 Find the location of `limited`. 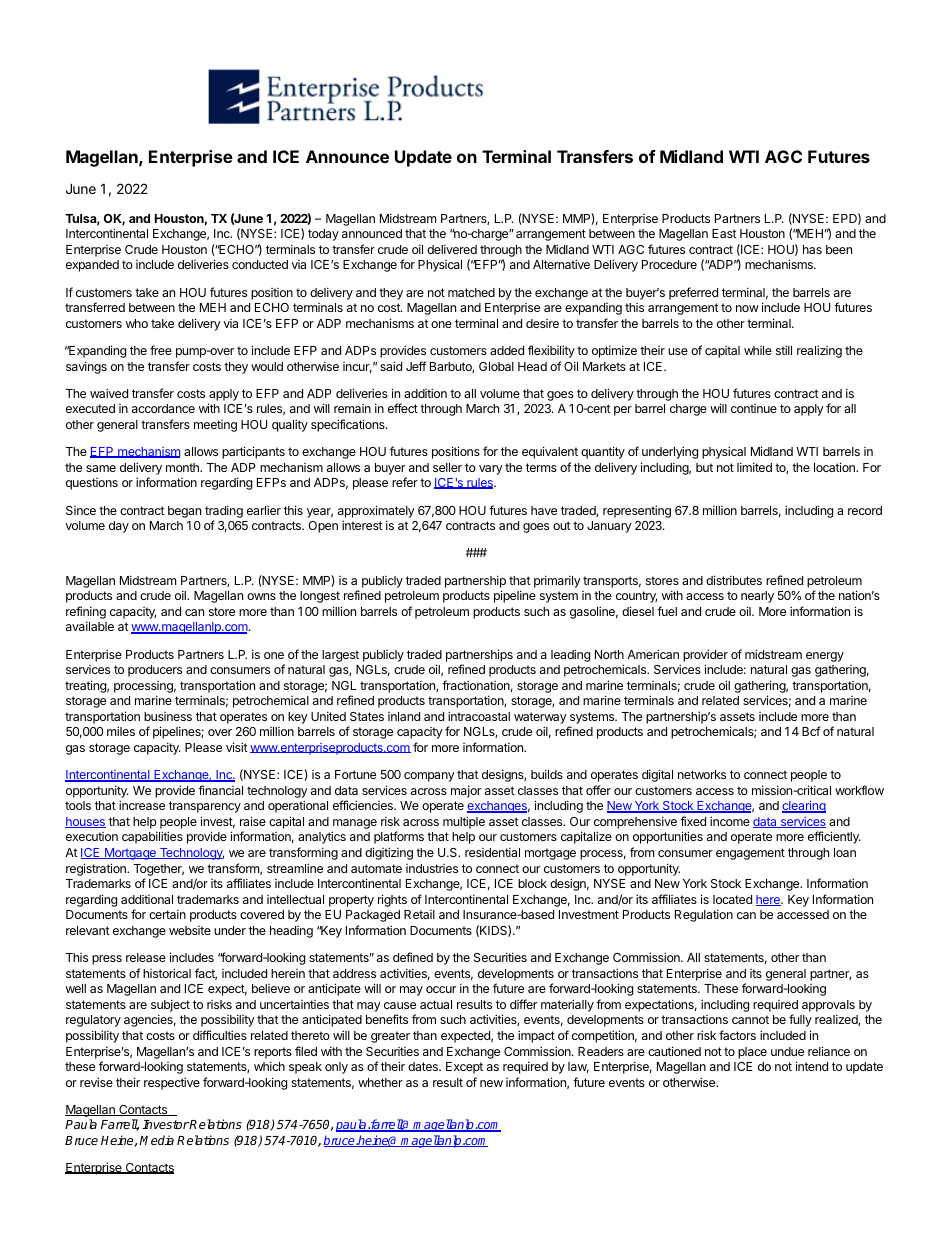

limited is located at coordinates (754, 467).
